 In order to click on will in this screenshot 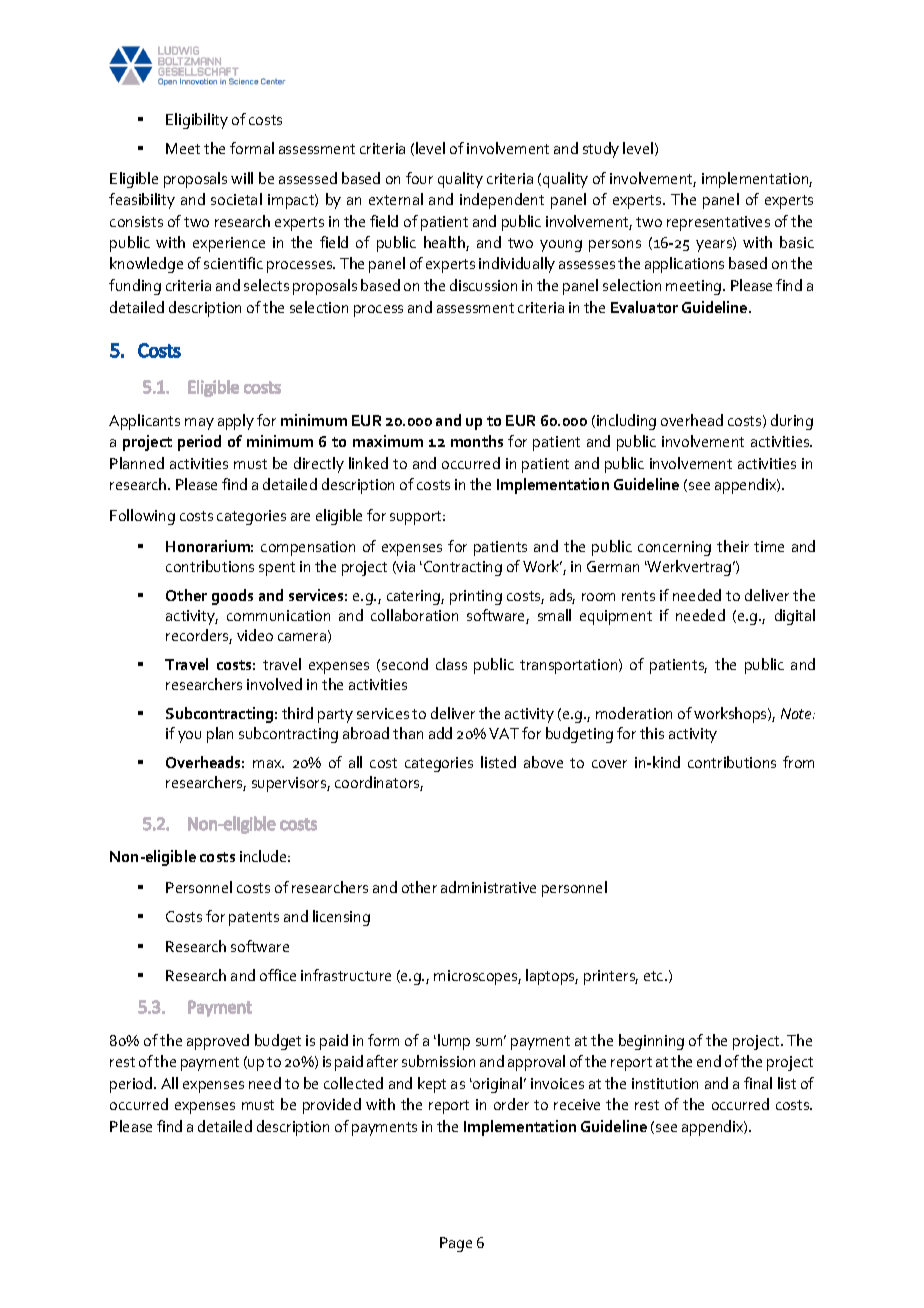, I will do `click(242, 178)`.
